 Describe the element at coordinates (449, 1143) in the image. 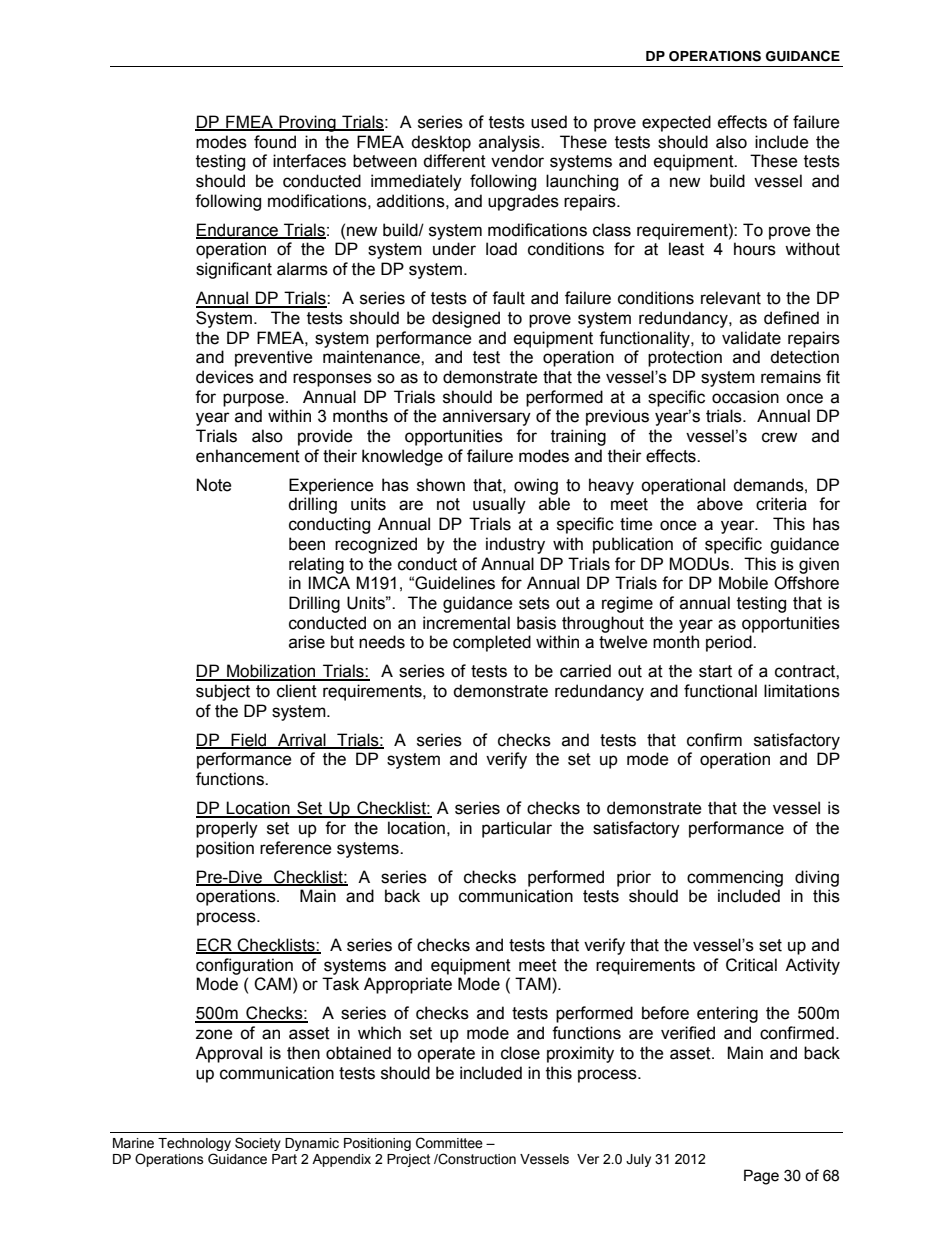

I see `Committee` at that location.
